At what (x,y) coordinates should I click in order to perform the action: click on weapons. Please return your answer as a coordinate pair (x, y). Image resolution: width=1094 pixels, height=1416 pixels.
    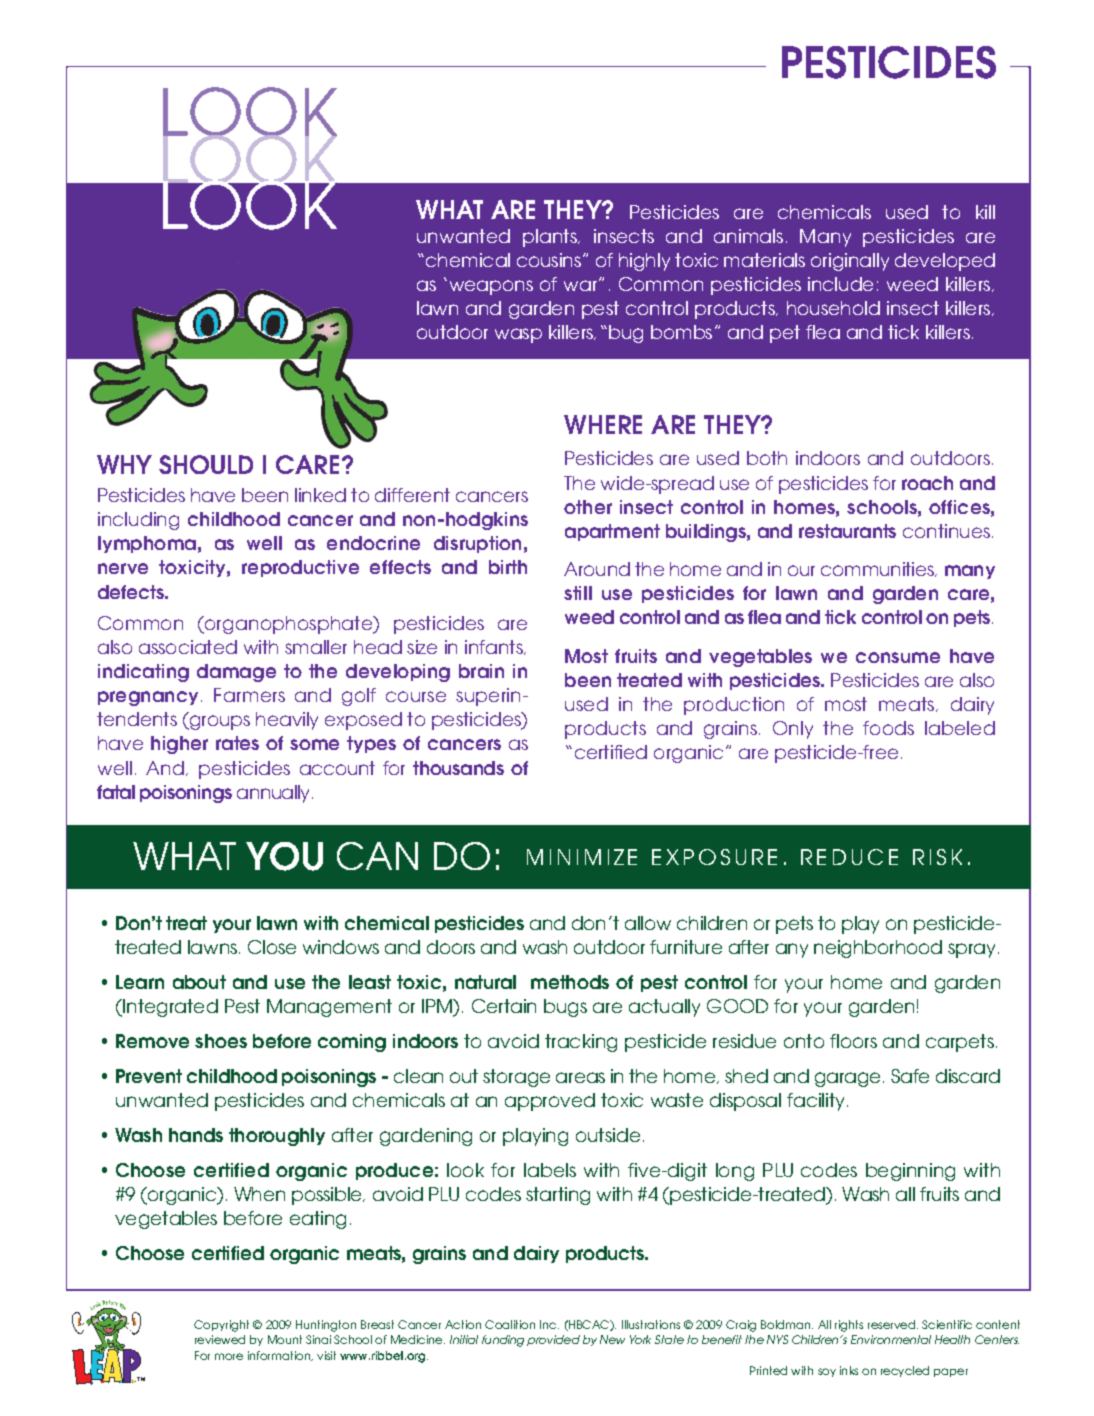
    Looking at the image, I should click on (489, 287).
